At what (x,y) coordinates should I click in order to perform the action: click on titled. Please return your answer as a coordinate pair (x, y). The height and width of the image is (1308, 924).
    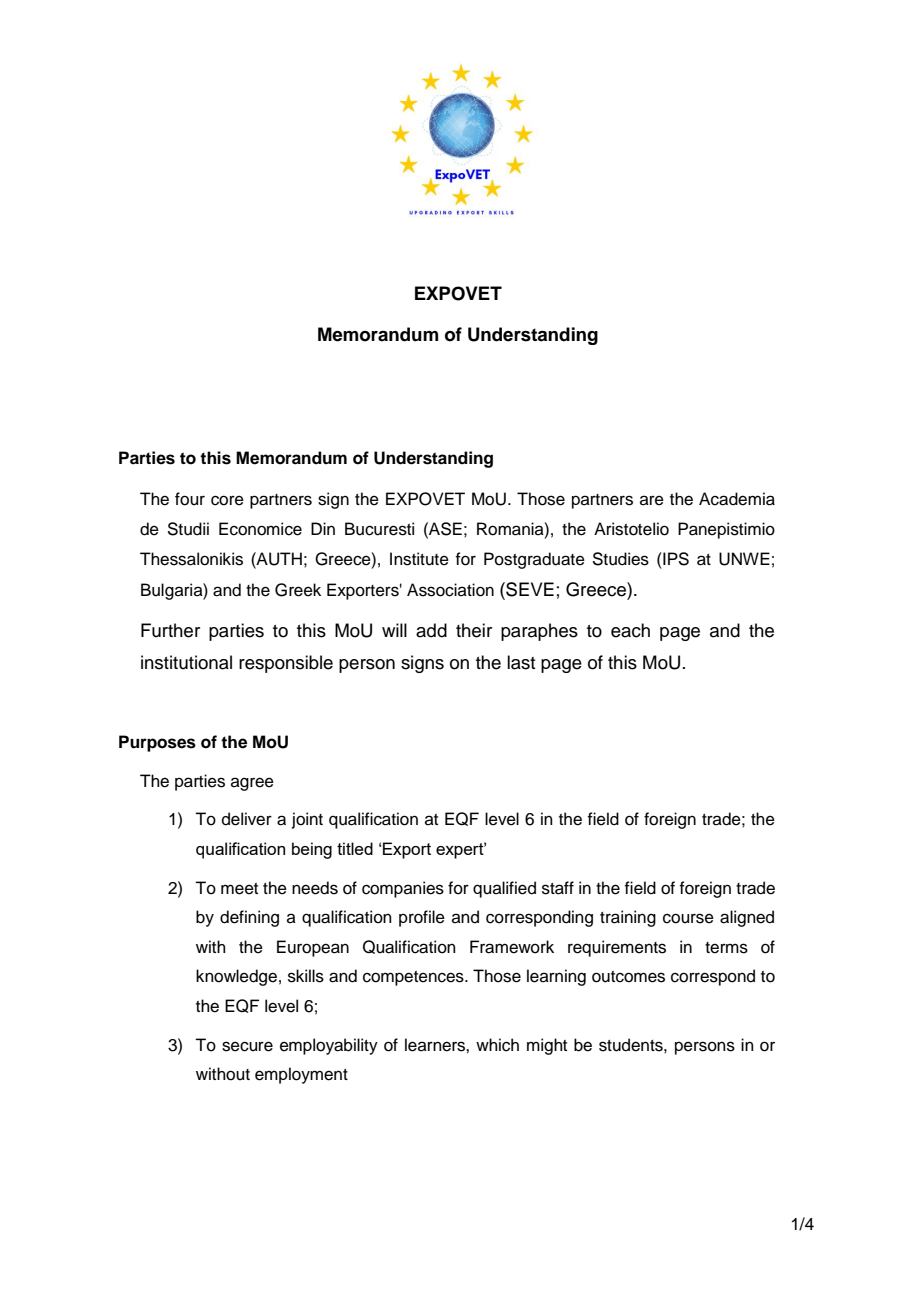
    Looking at the image, I should click on (355, 848).
